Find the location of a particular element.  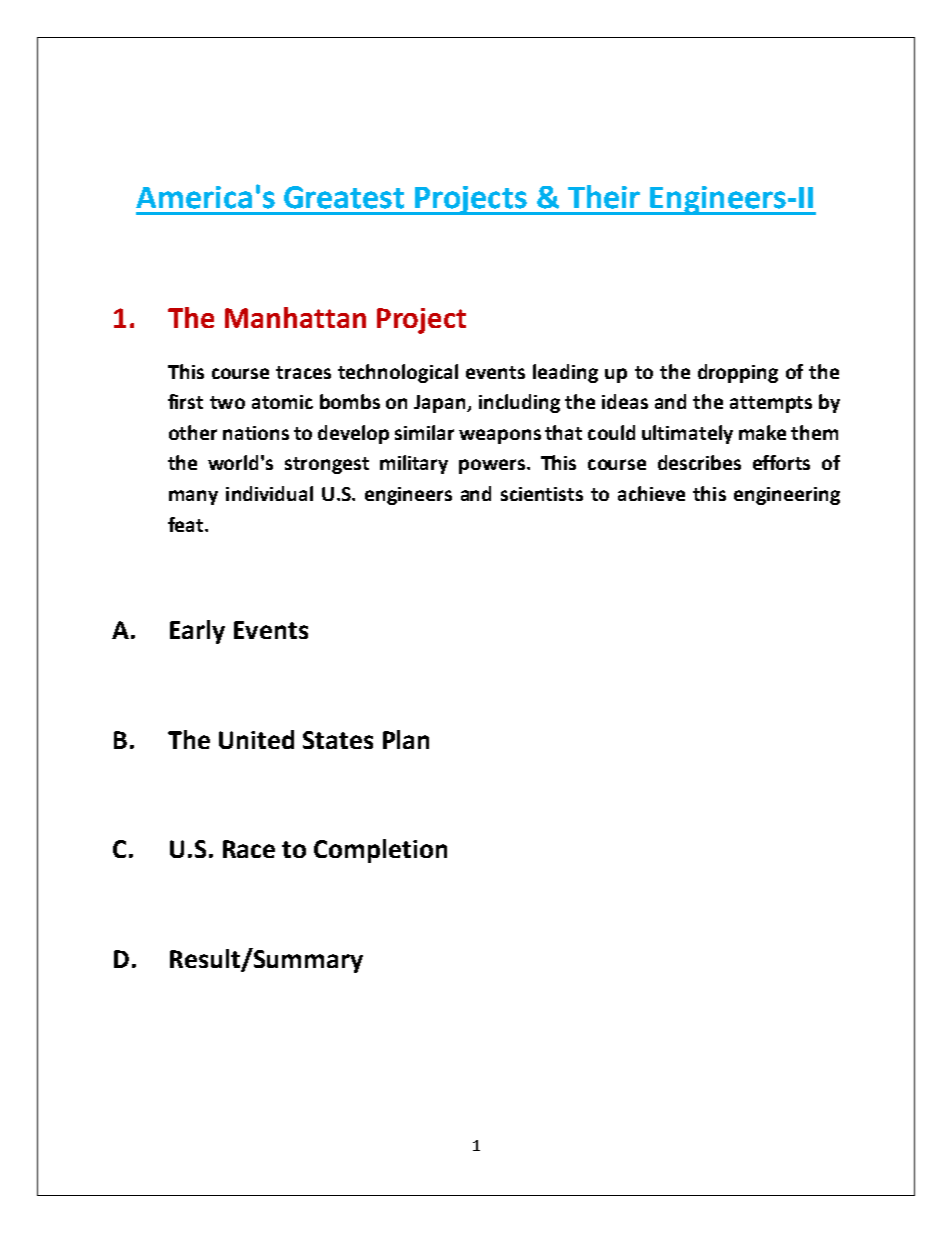

Plan is located at coordinates (406, 739).
